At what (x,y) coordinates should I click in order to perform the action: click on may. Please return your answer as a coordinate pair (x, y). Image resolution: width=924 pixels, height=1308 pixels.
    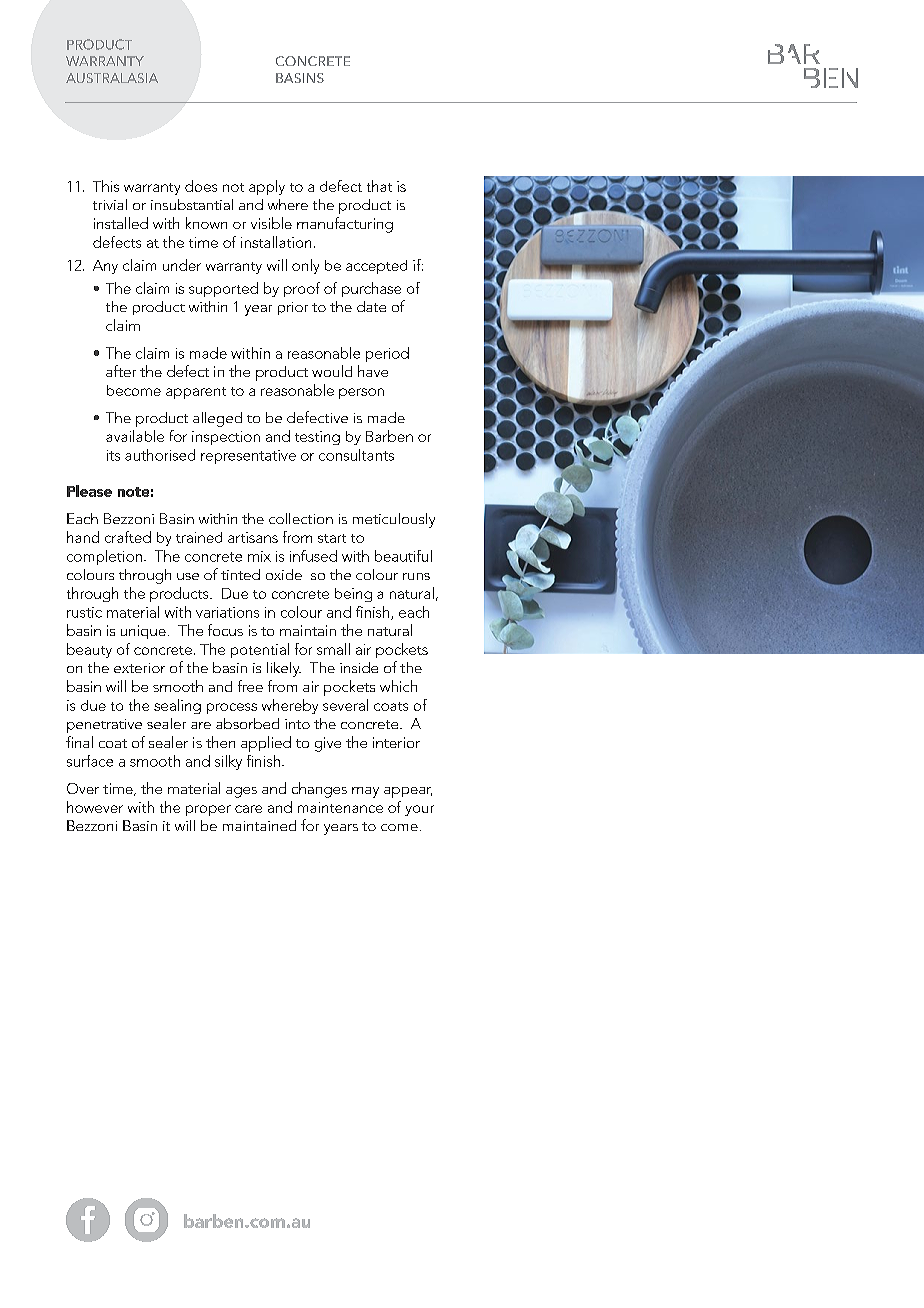
    Looking at the image, I should click on (365, 792).
